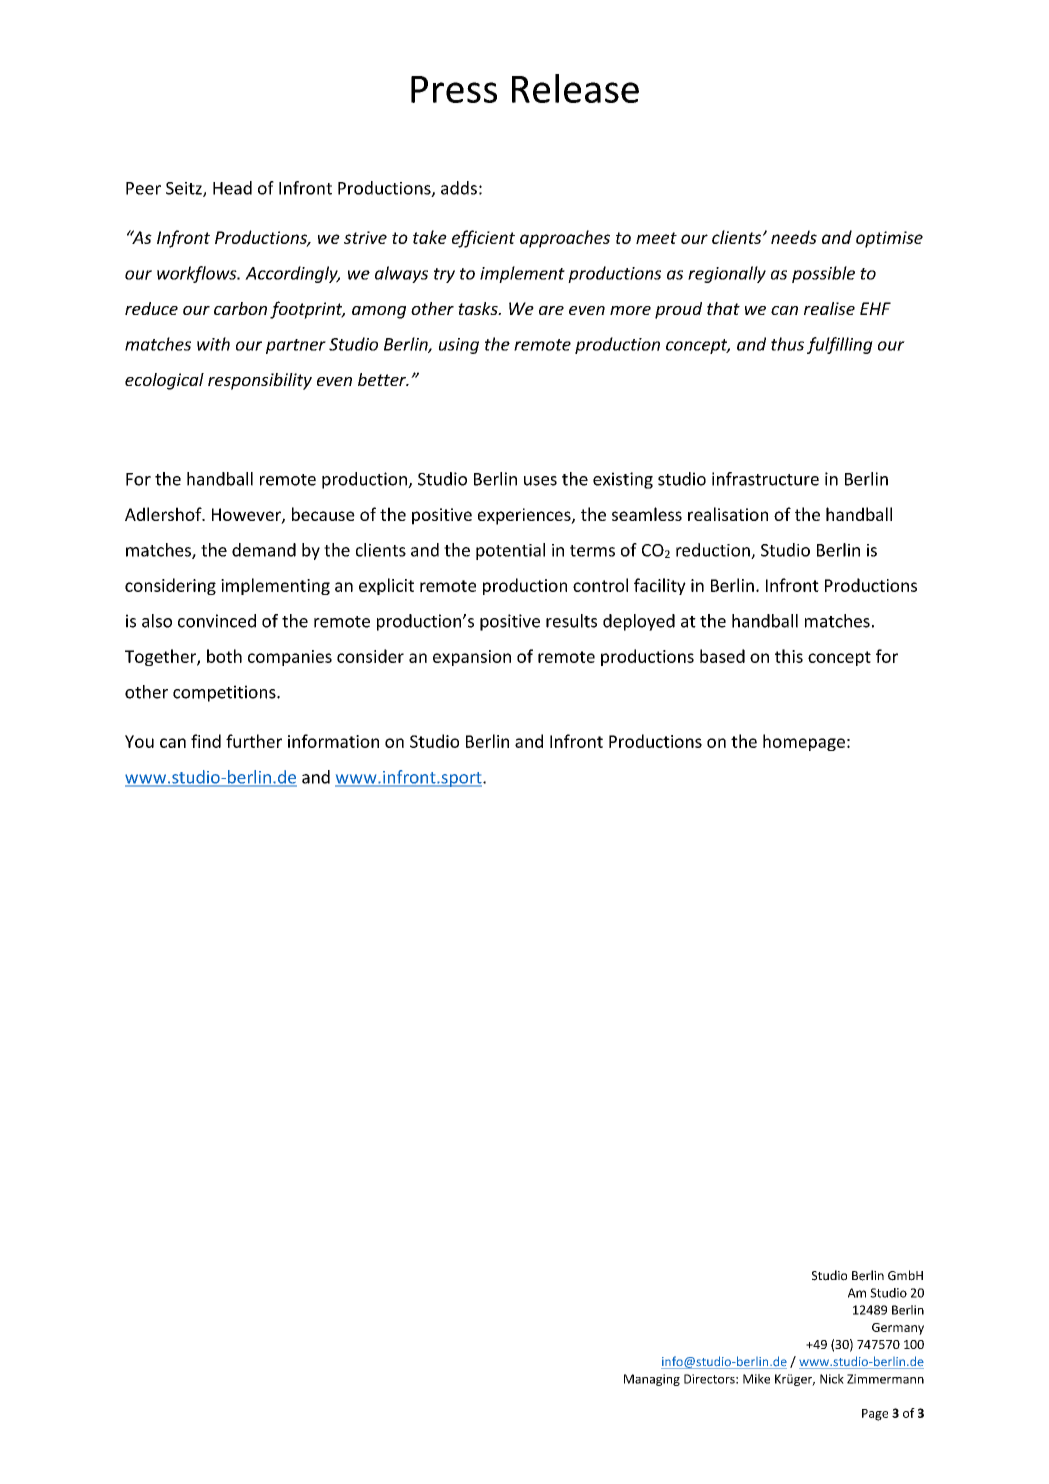 The height and width of the document is (1484, 1049). I want to click on needs, so click(794, 237).
